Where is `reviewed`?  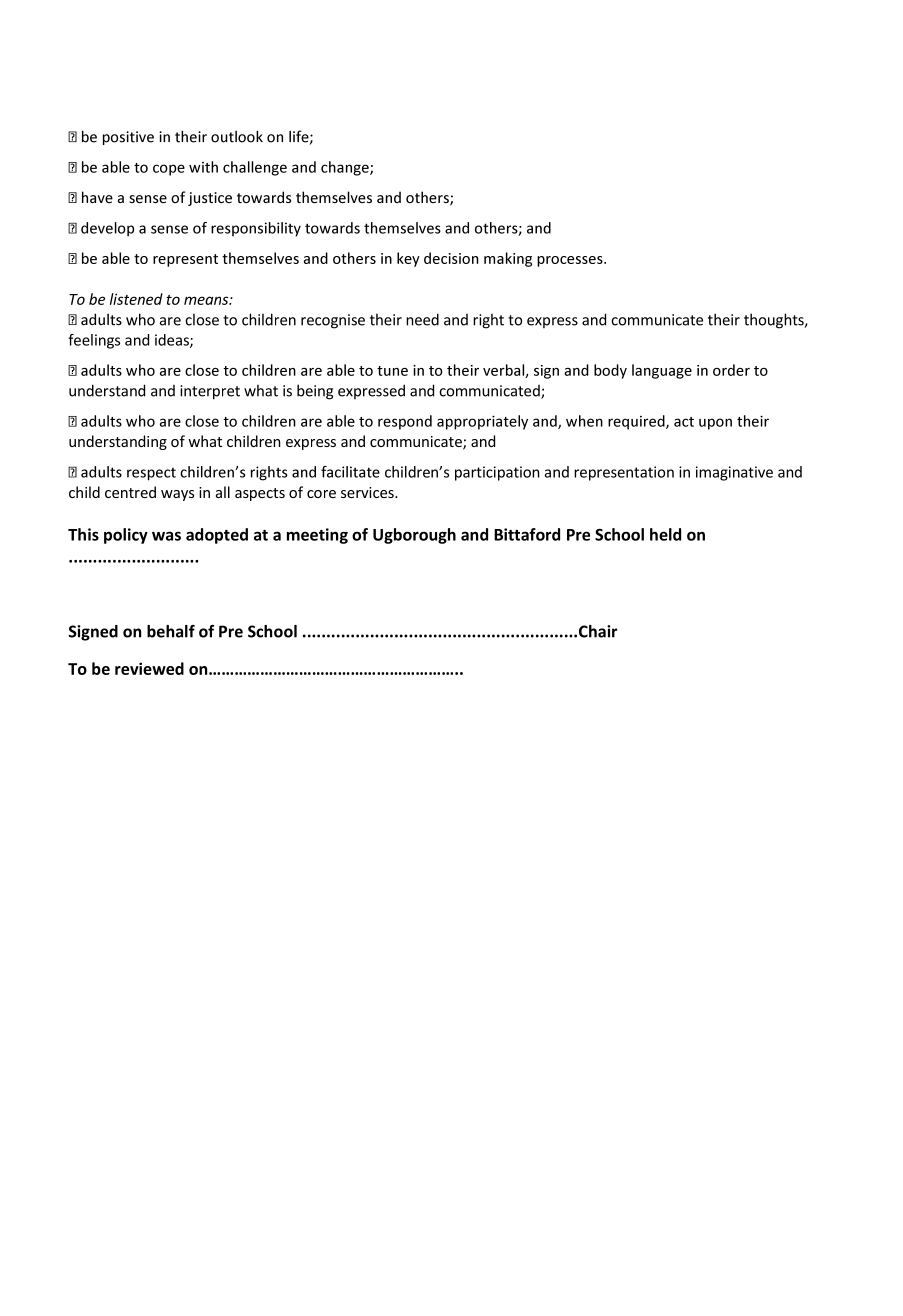
reviewed is located at coordinates (149, 668).
